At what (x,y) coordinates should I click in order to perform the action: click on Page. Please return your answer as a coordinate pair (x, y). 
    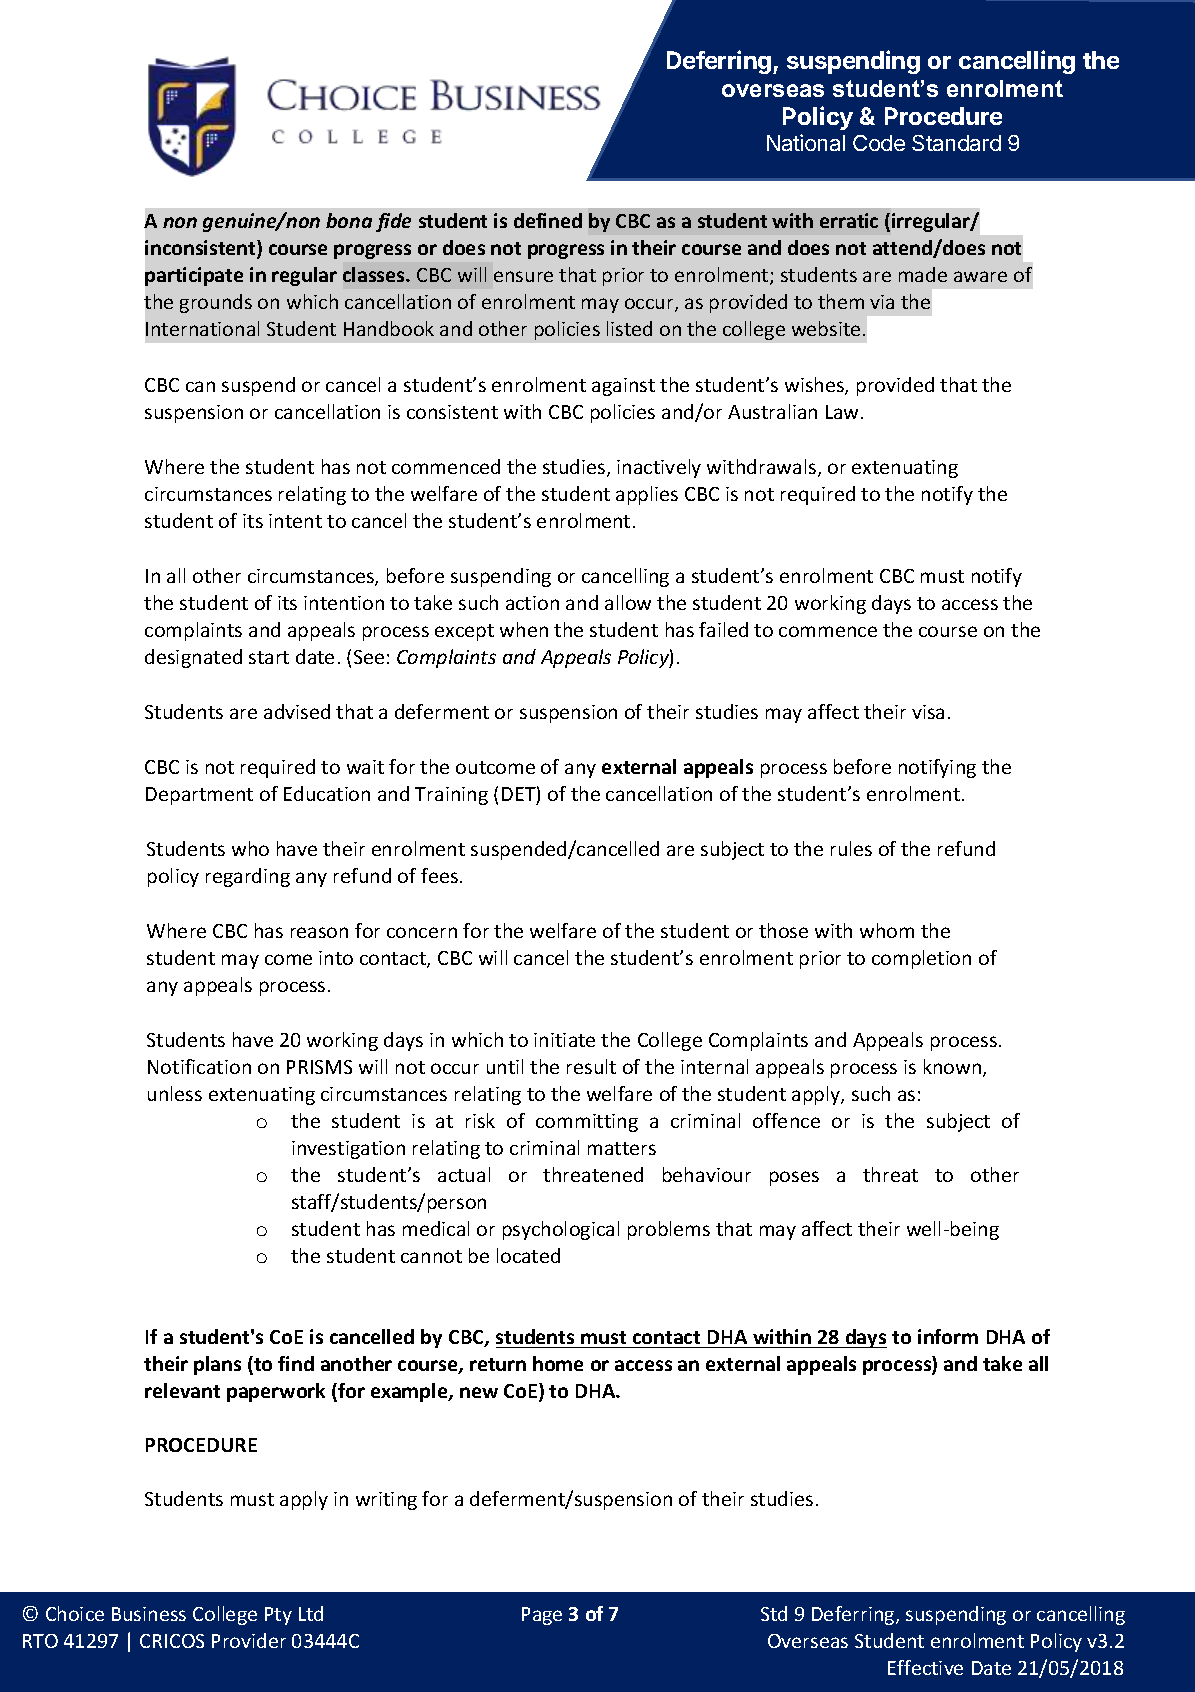
    Looking at the image, I should click on (542, 1616).
